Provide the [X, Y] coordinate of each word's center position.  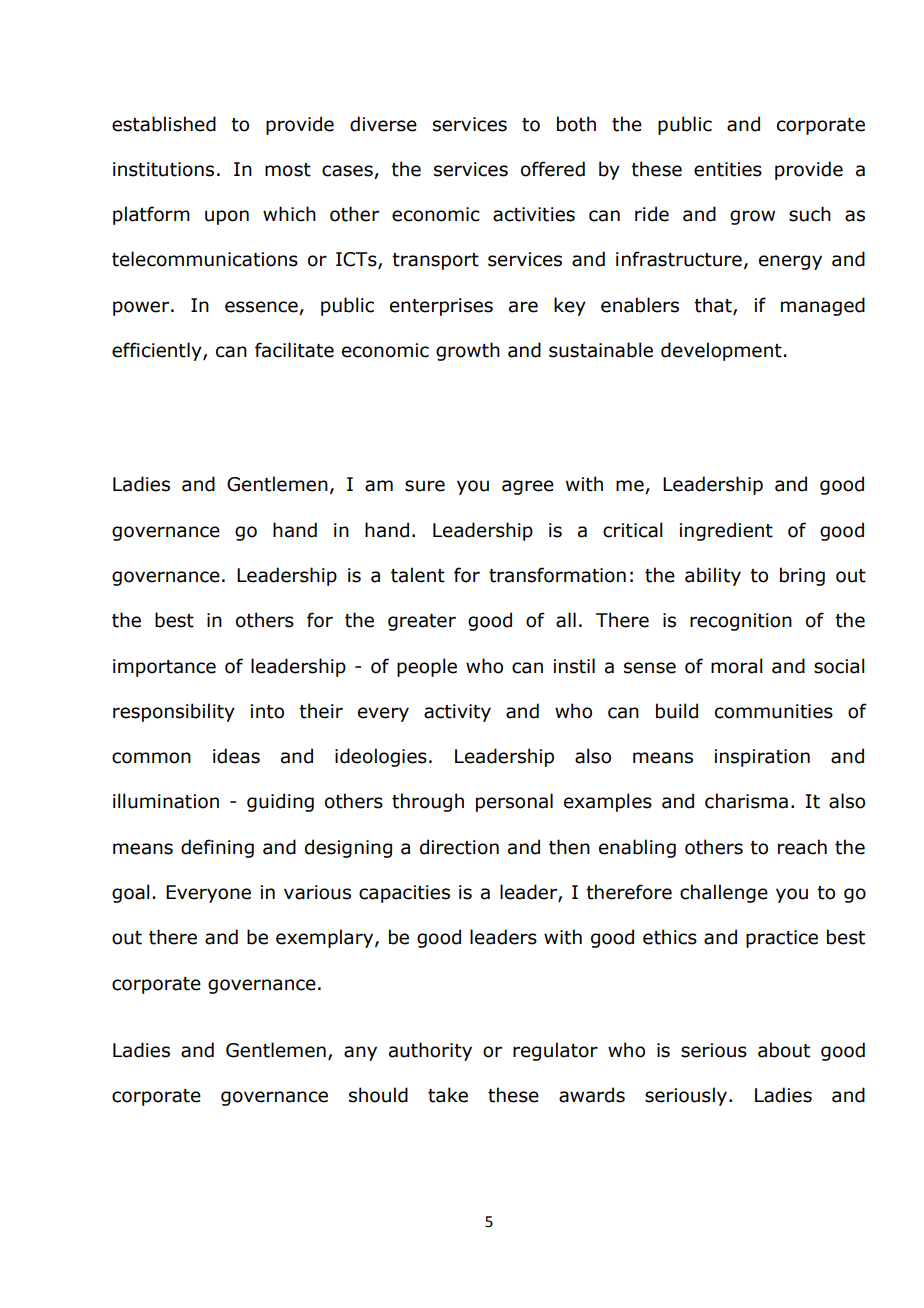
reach [802, 847]
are [523, 307]
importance [164, 668]
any [360, 1053]
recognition [741, 622]
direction [459, 847]
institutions [163, 169]
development [721, 351]
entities [728, 169]
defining [217, 848]
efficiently [158, 351]
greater [422, 622]
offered [553, 169]
